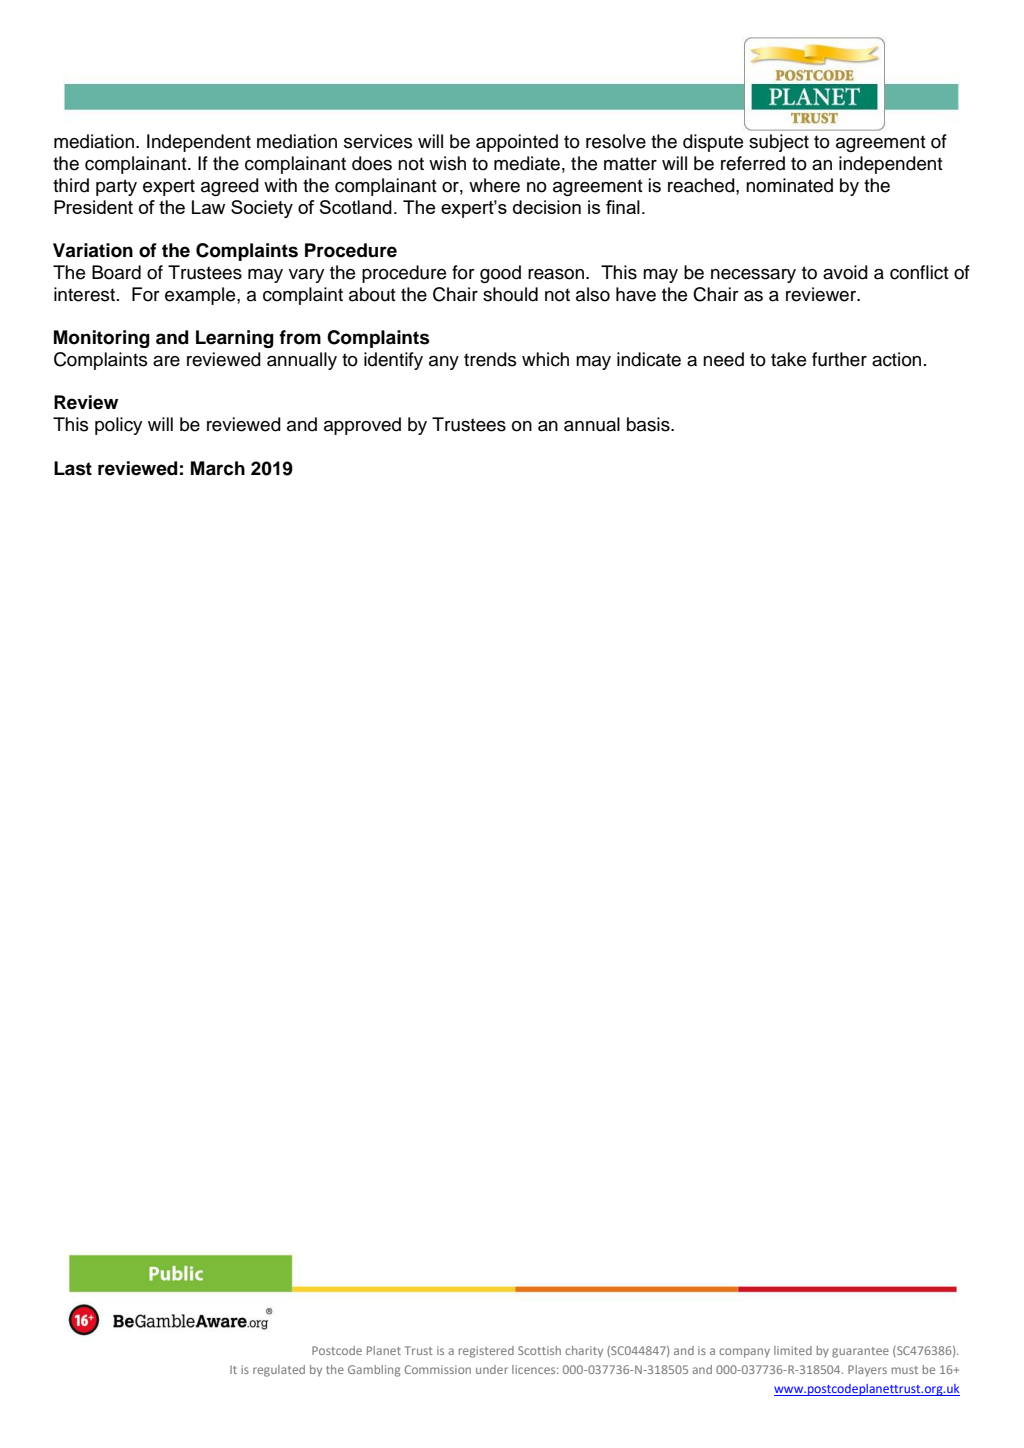 The image size is (1024, 1448). Describe the element at coordinates (362, 426) in the screenshot. I see `approved` at that location.
